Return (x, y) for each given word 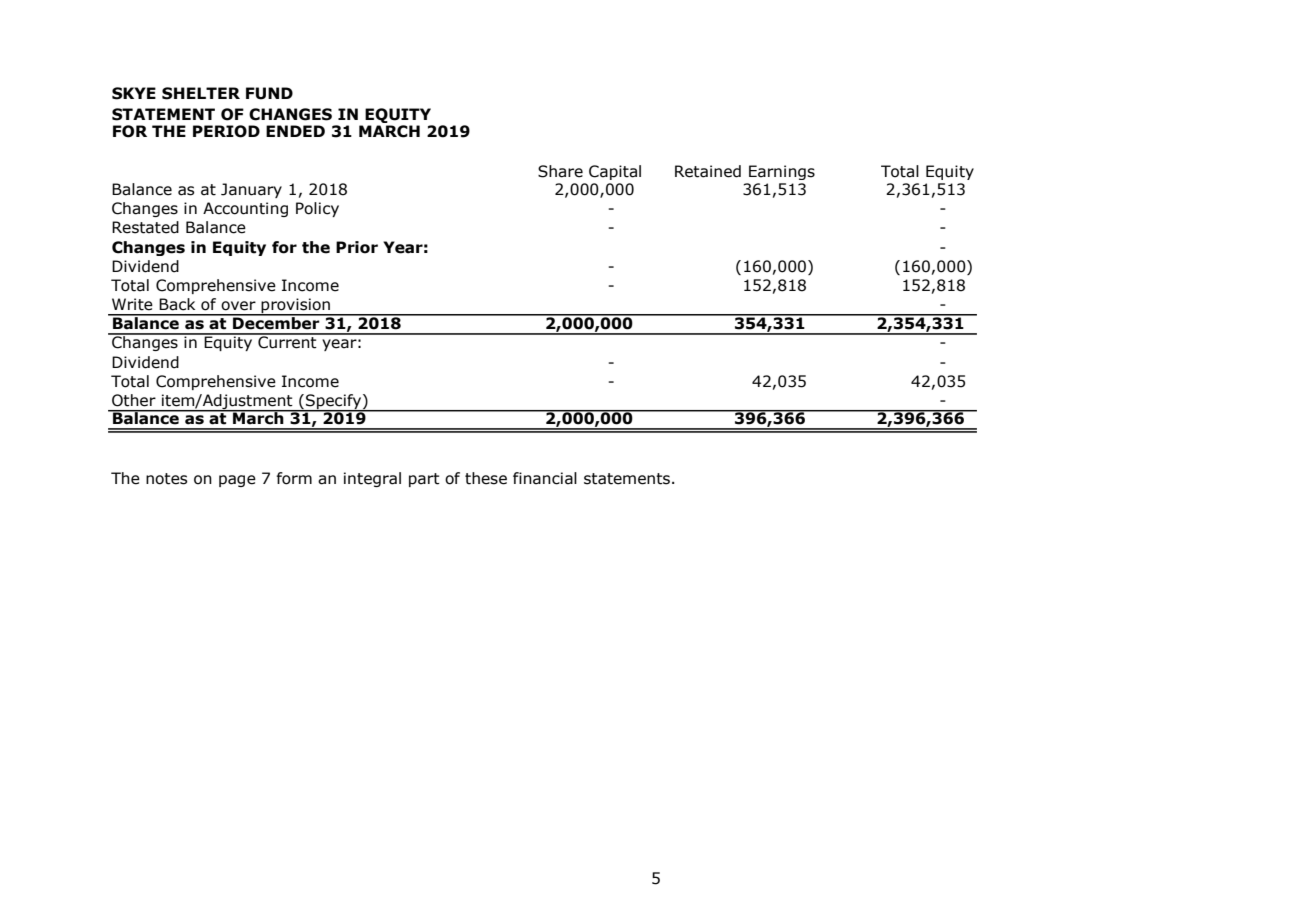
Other (134, 400)
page (237, 481)
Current (287, 341)
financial (545, 478)
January (251, 190)
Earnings (782, 172)
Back (177, 304)
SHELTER (201, 93)
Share (560, 171)
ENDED (295, 131)
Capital (615, 172)
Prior (357, 247)
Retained (708, 171)
